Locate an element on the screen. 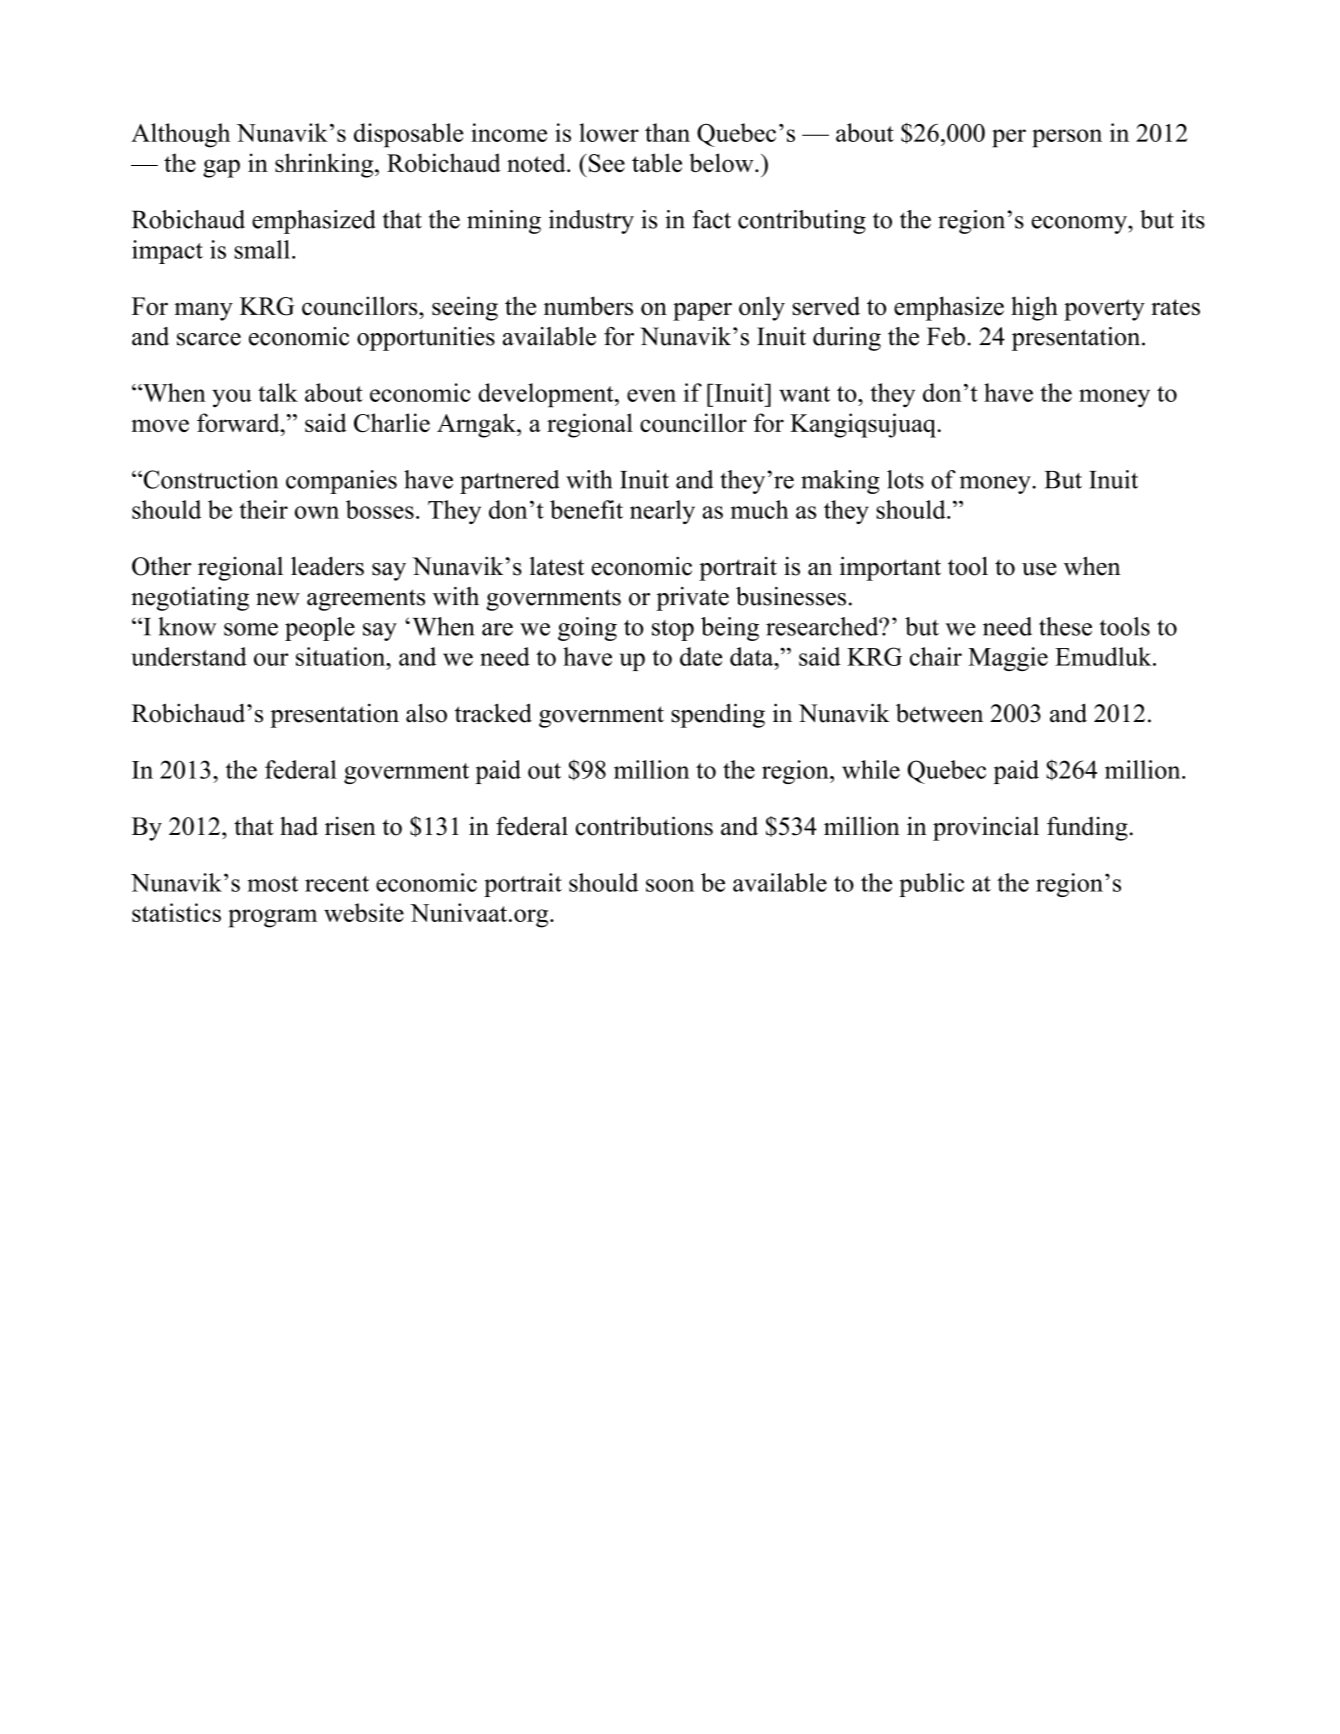 The image size is (1340, 1734). nearly is located at coordinates (662, 512).
